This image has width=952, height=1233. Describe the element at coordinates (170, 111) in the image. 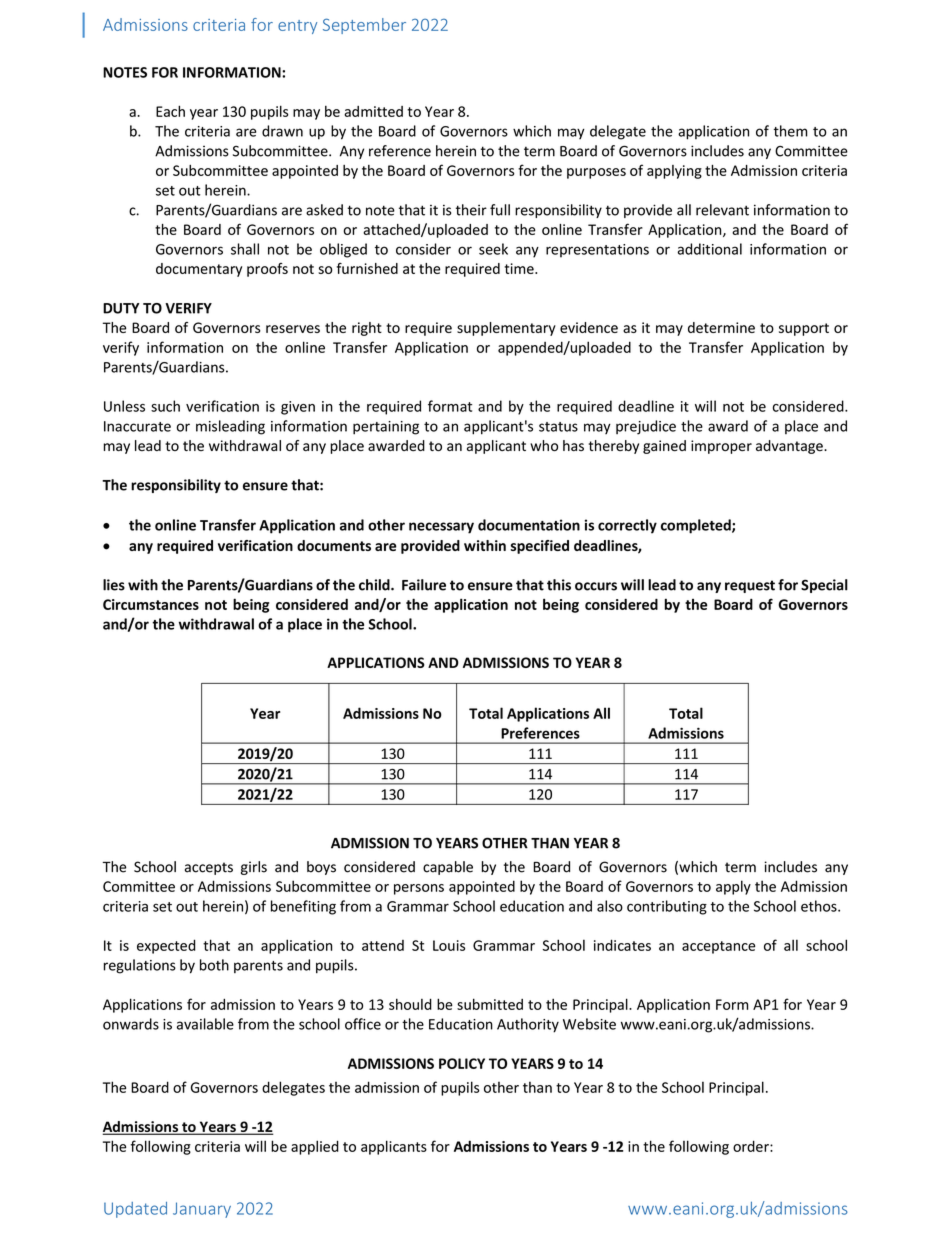

I see `Each` at that location.
